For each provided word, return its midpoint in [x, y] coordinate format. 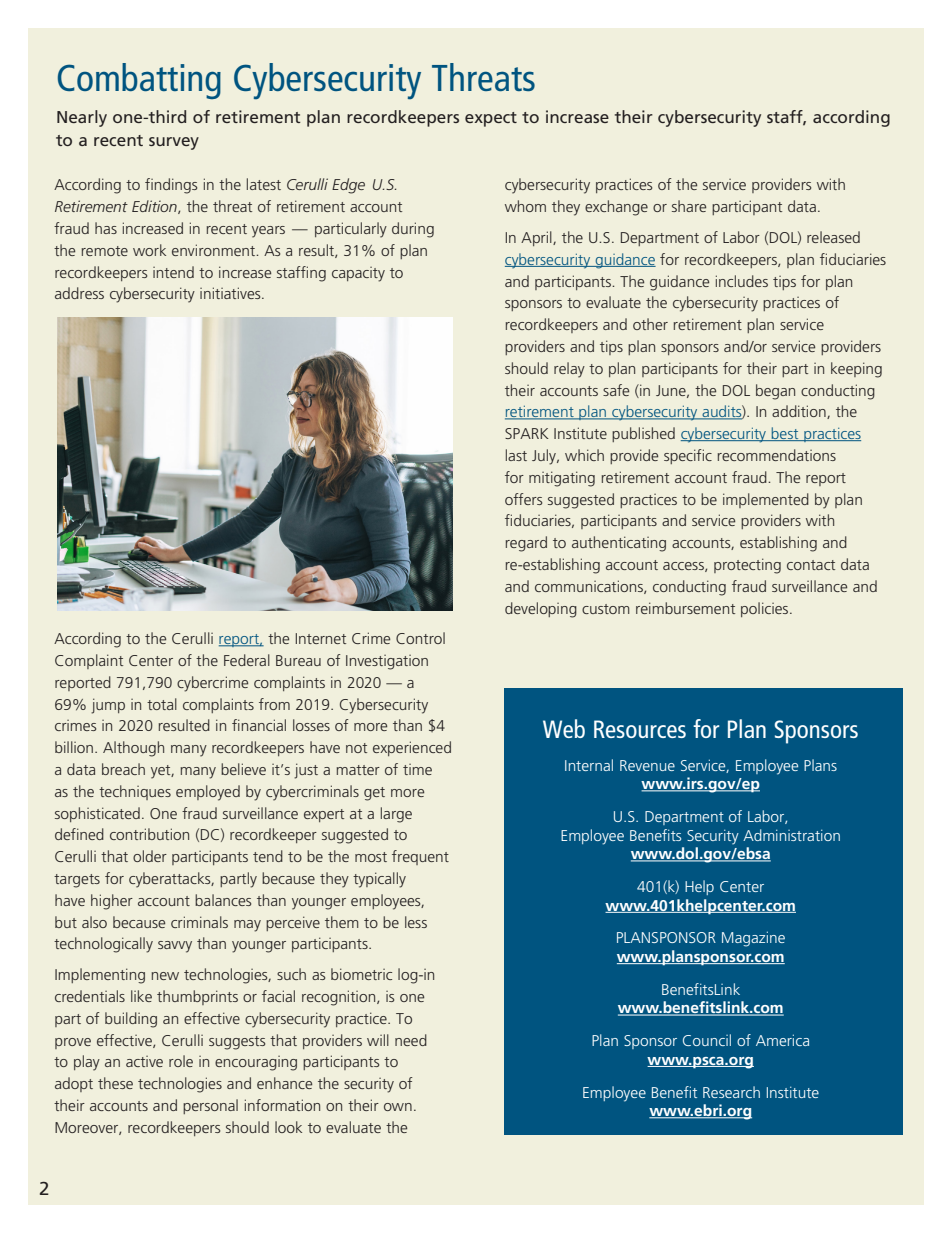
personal [210, 1106]
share [689, 206]
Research [731, 1092]
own [398, 1107]
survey [174, 143]
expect [491, 119]
